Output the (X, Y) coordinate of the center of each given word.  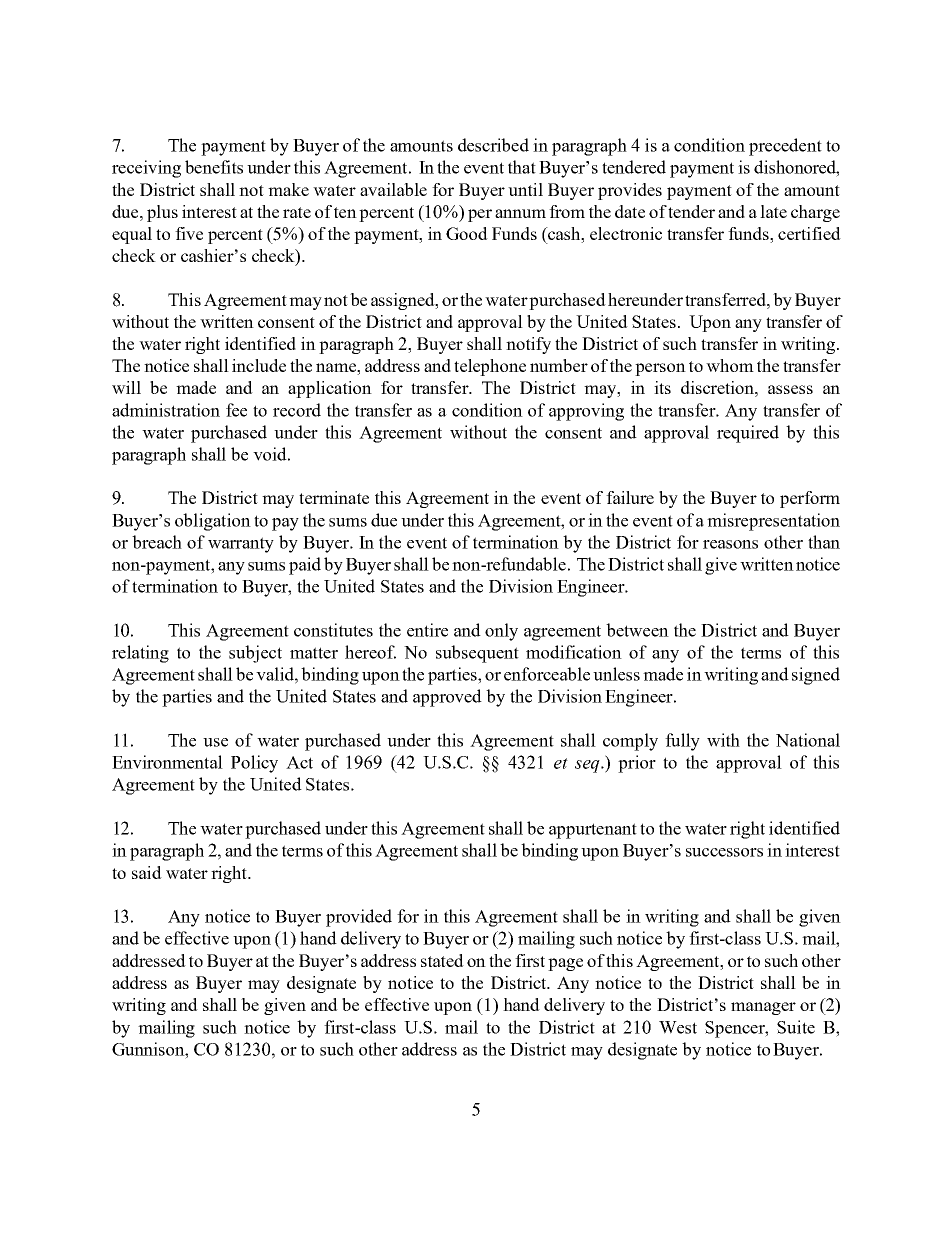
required (748, 434)
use (215, 742)
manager (763, 1008)
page (565, 964)
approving (586, 412)
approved (447, 698)
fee (236, 410)
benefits (214, 167)
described (493, 145)
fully (682, 742)
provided (359, 918)
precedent (785, 147)
